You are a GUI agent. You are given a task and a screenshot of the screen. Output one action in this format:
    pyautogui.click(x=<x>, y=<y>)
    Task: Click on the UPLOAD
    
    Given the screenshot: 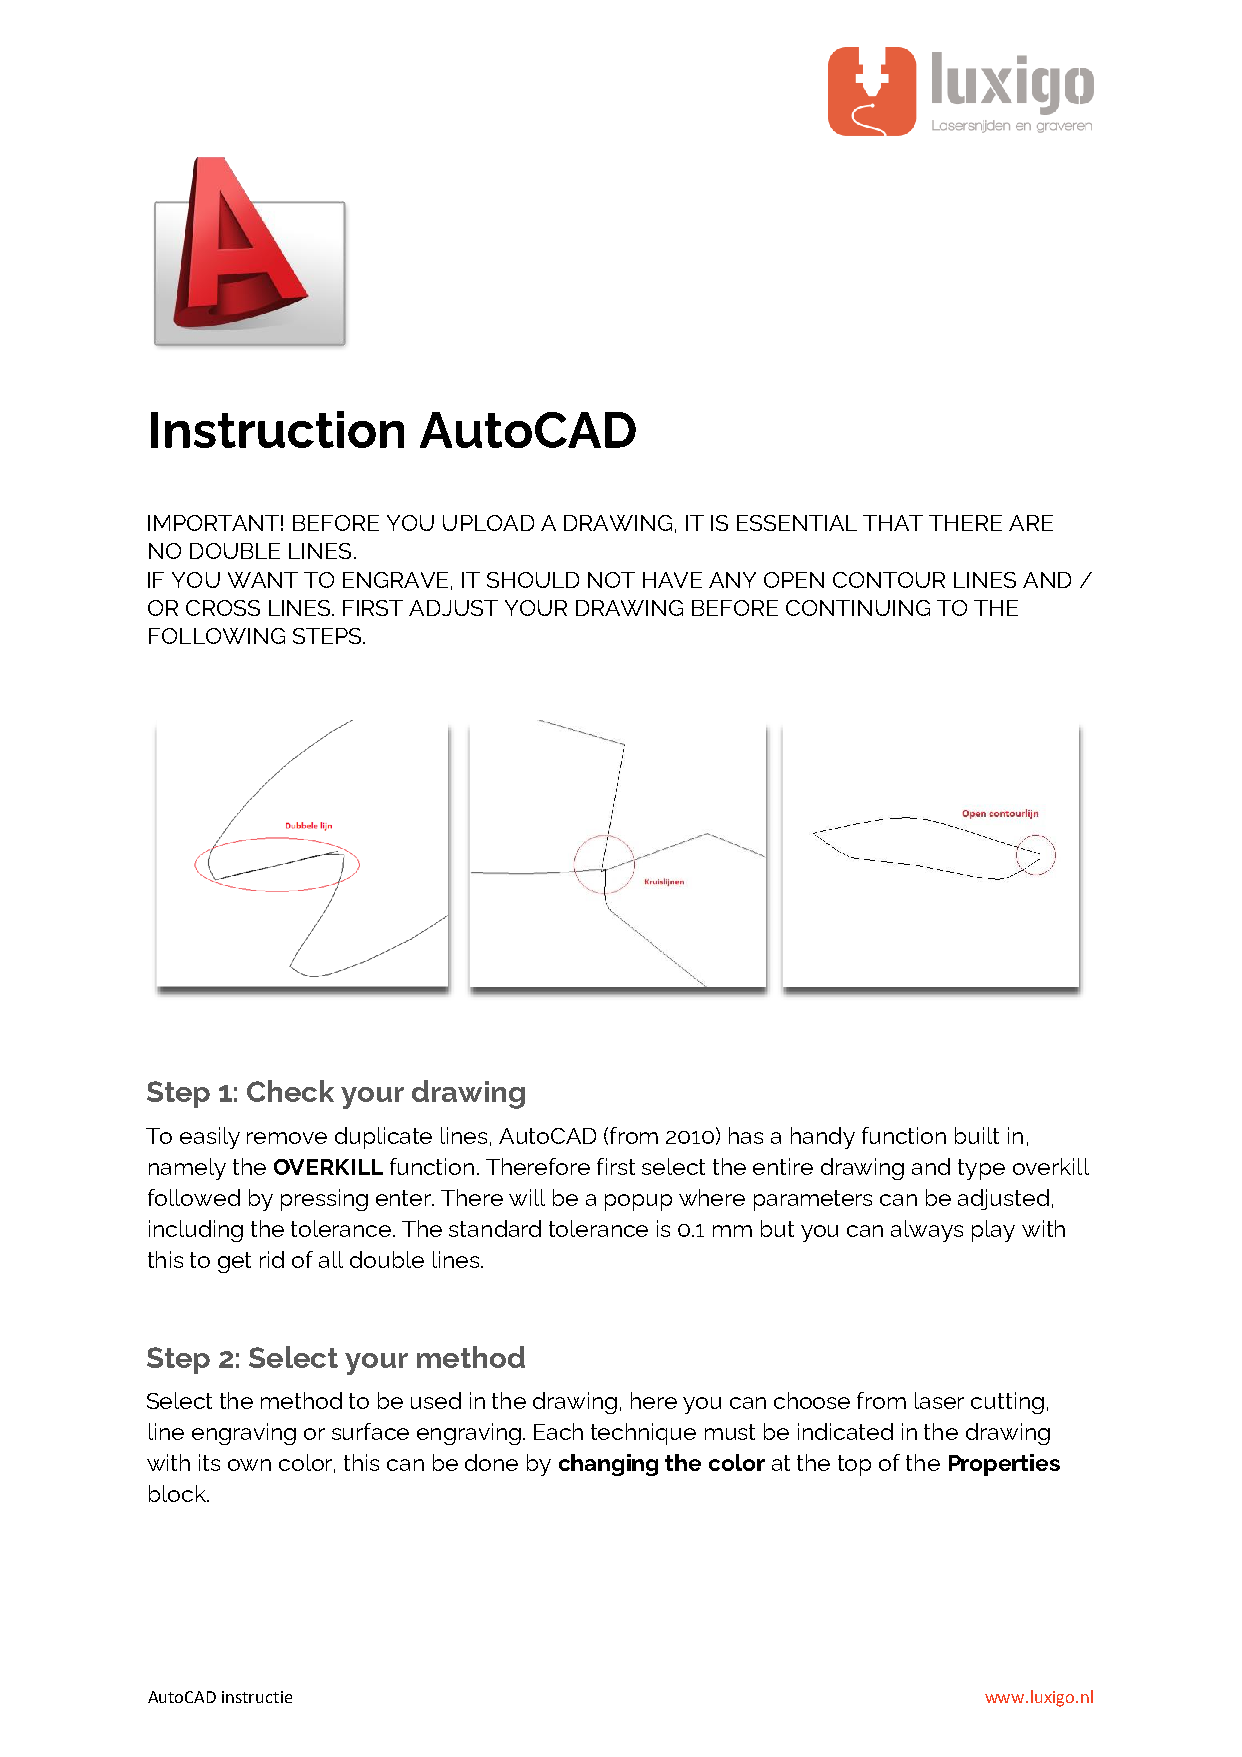 What is the action you would take?
    pyautogui.click(x=488, y=523)
